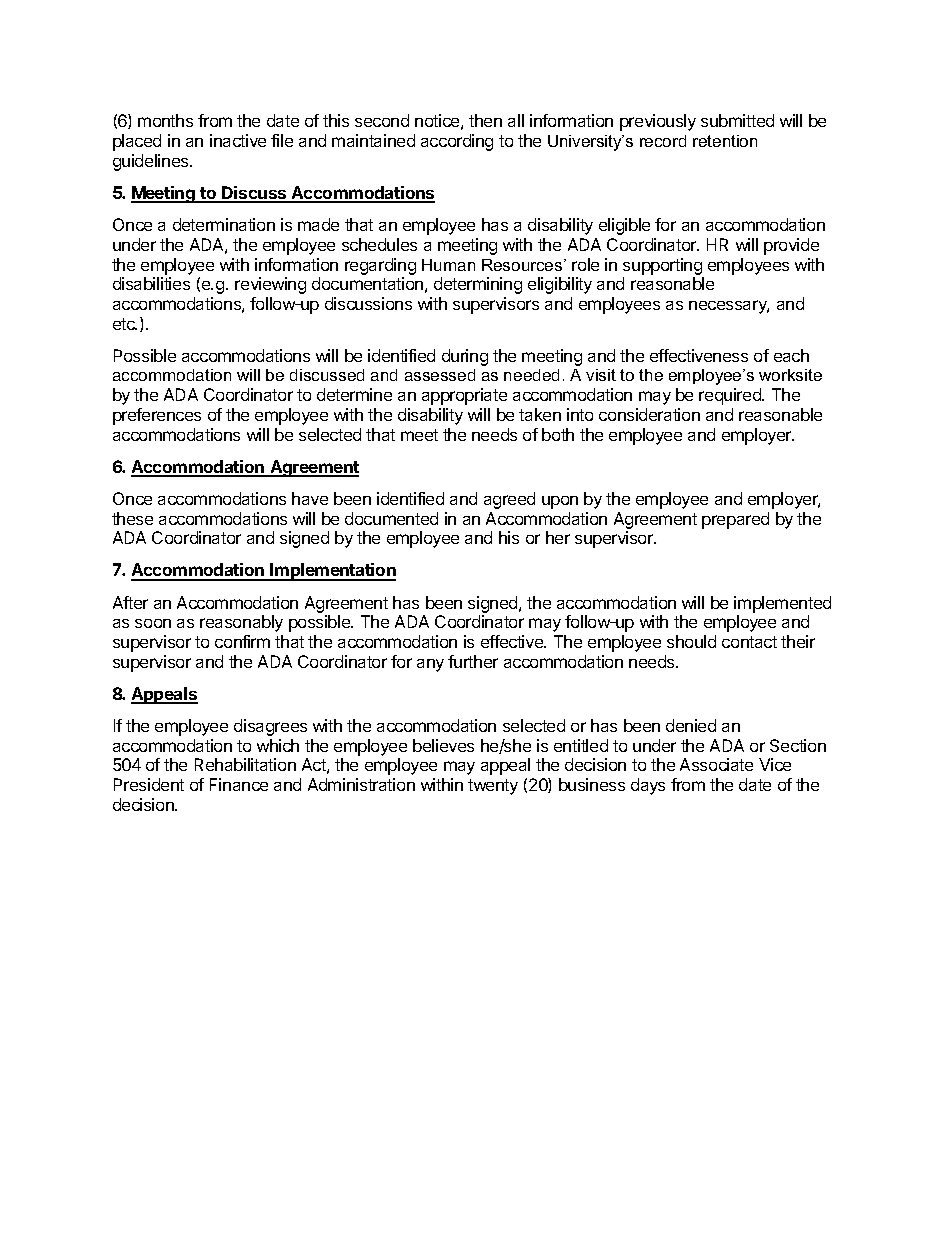  What do you see at coordinates (465, 357) in the page?
I see `during` at bounding box center [465, 357].
